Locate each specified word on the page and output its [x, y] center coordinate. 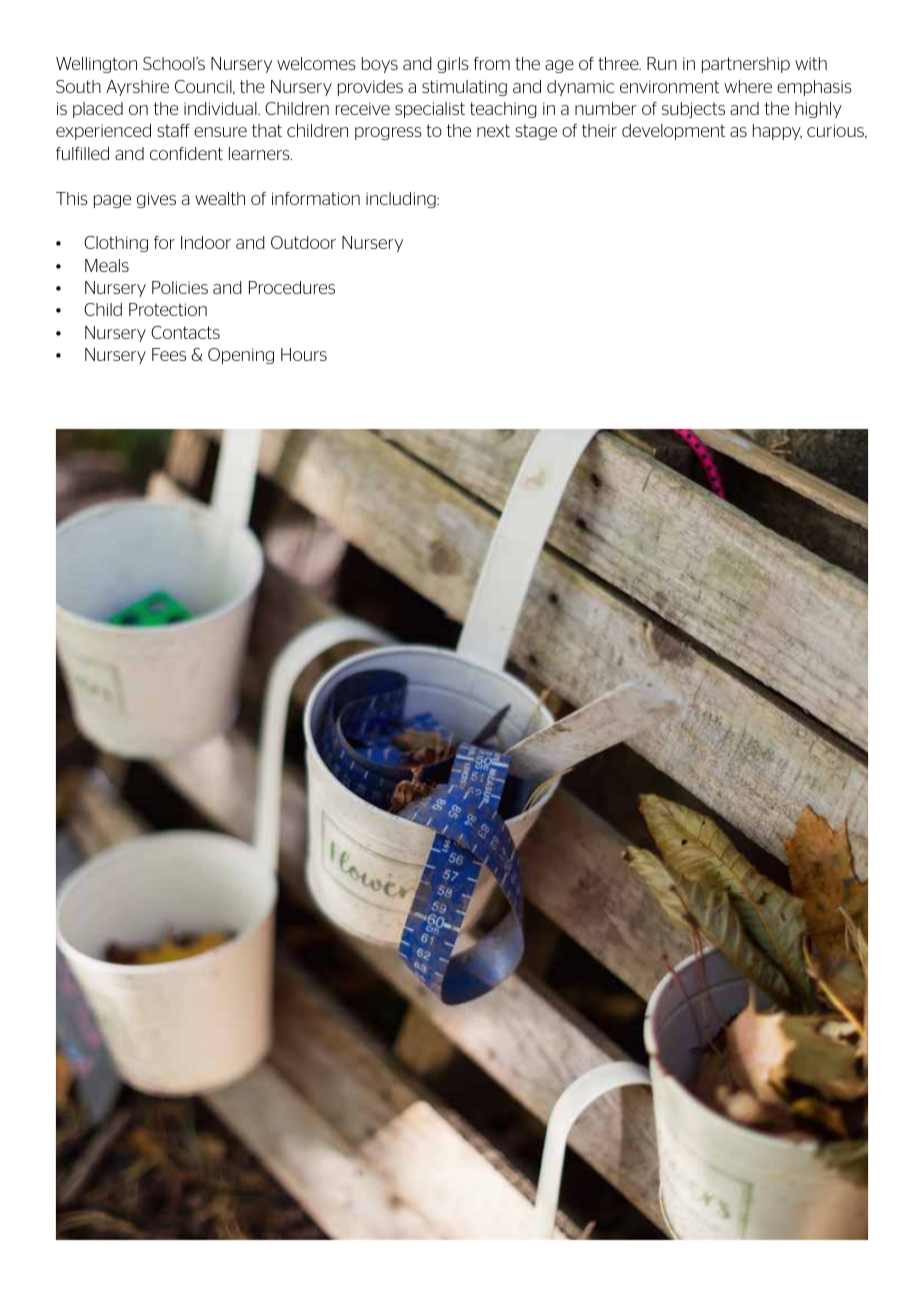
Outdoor [303, 242]
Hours [304, 354]
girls [453, 65]
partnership [746, 65]
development [673, 132]
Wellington [96, 65]
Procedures [292, 287]
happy [777, 132]
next [493, 130]
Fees [169, 354]
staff [173, 130]
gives [156, 200]
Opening [241, 356]
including [402, 200]
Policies [180, 287]
